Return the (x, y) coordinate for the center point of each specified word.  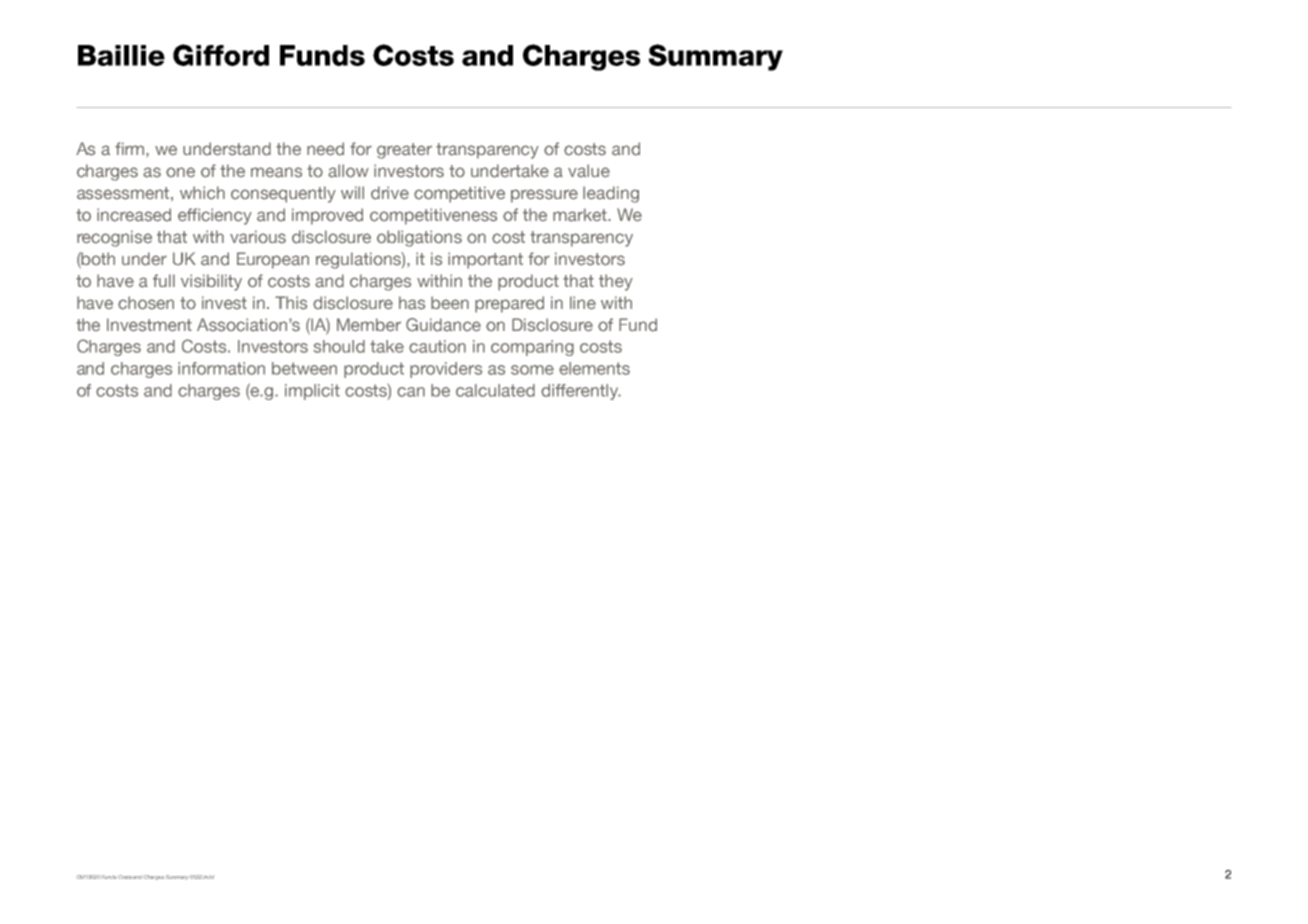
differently (581, 392)
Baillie (121, 55)
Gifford (221, 55)
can (411, 392)
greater (404, 151)
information (221, 368)
